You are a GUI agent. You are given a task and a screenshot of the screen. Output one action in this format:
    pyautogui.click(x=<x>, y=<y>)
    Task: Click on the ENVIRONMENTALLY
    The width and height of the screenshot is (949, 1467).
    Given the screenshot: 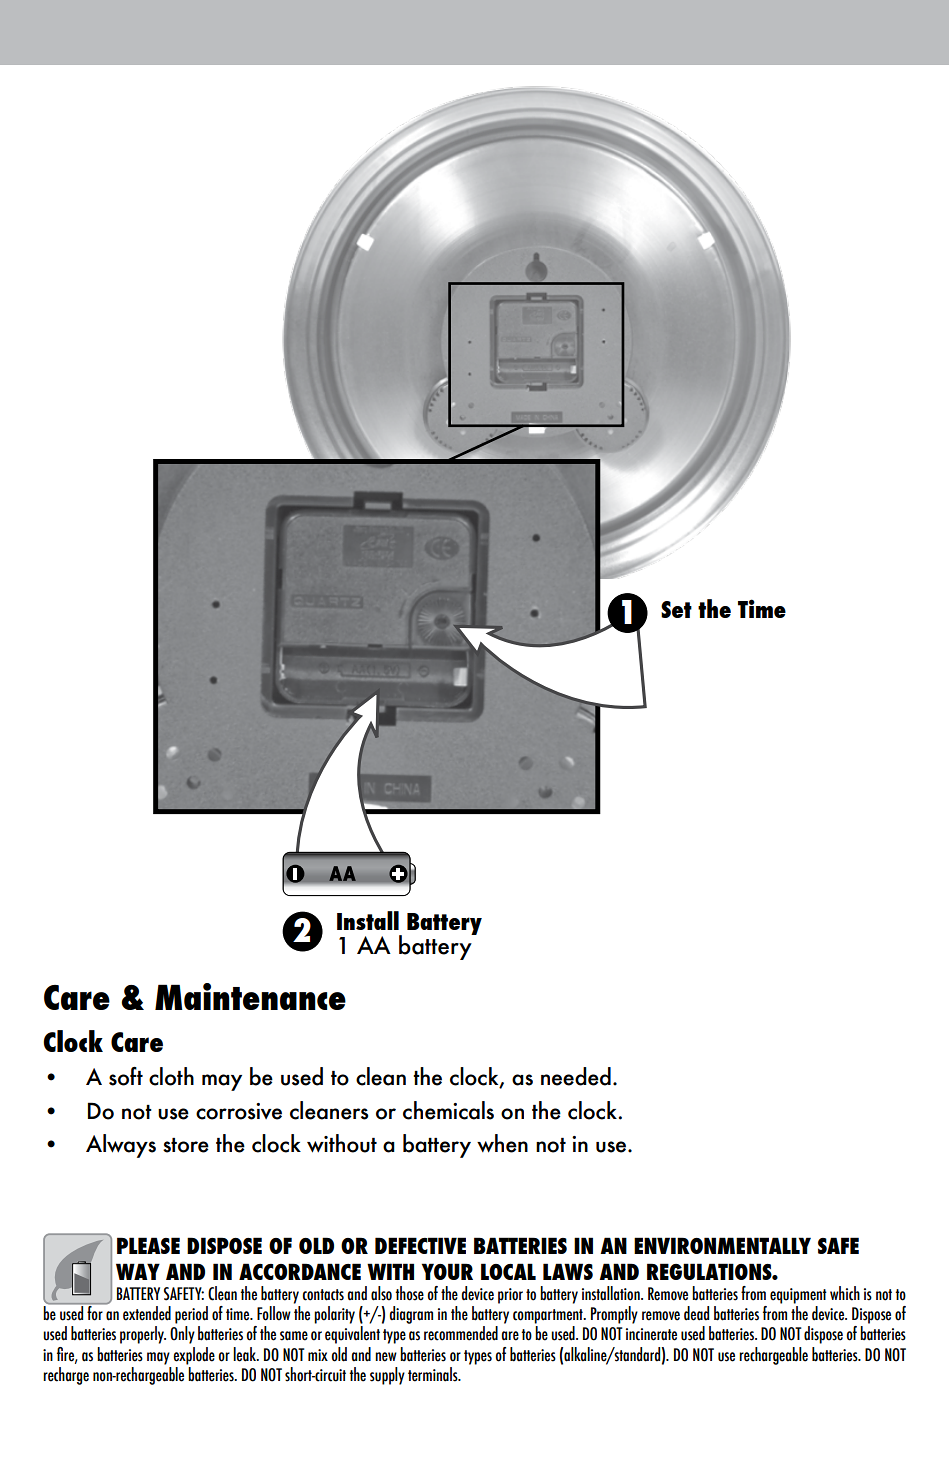 What is the action you would take?
    pyautogui.click(x=722, y=1245)
